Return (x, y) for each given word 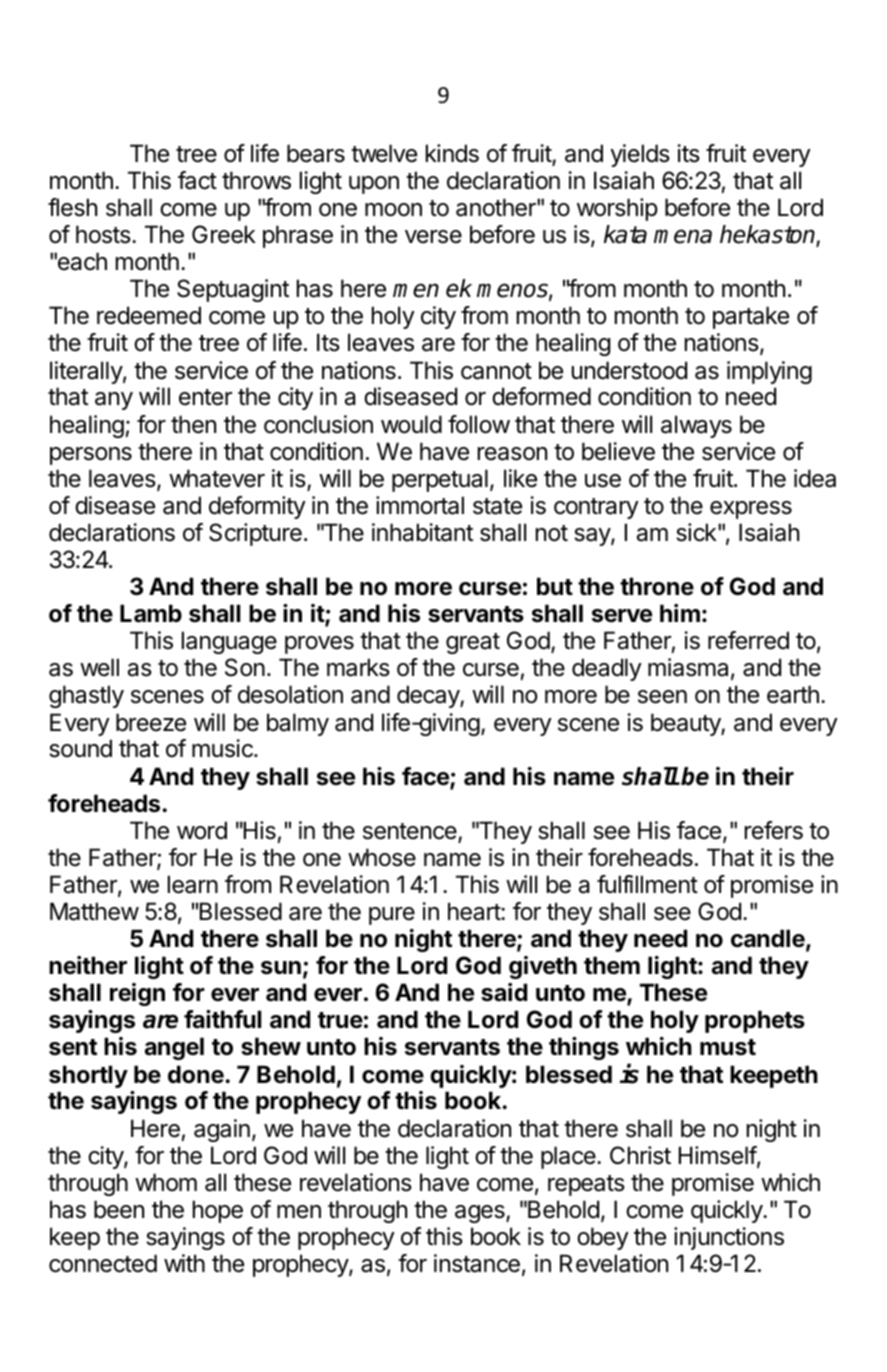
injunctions (729, 1238)
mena (683, 236)
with (184, 1263)
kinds (452, 153)
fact (197, 180)
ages (481, 1214)
